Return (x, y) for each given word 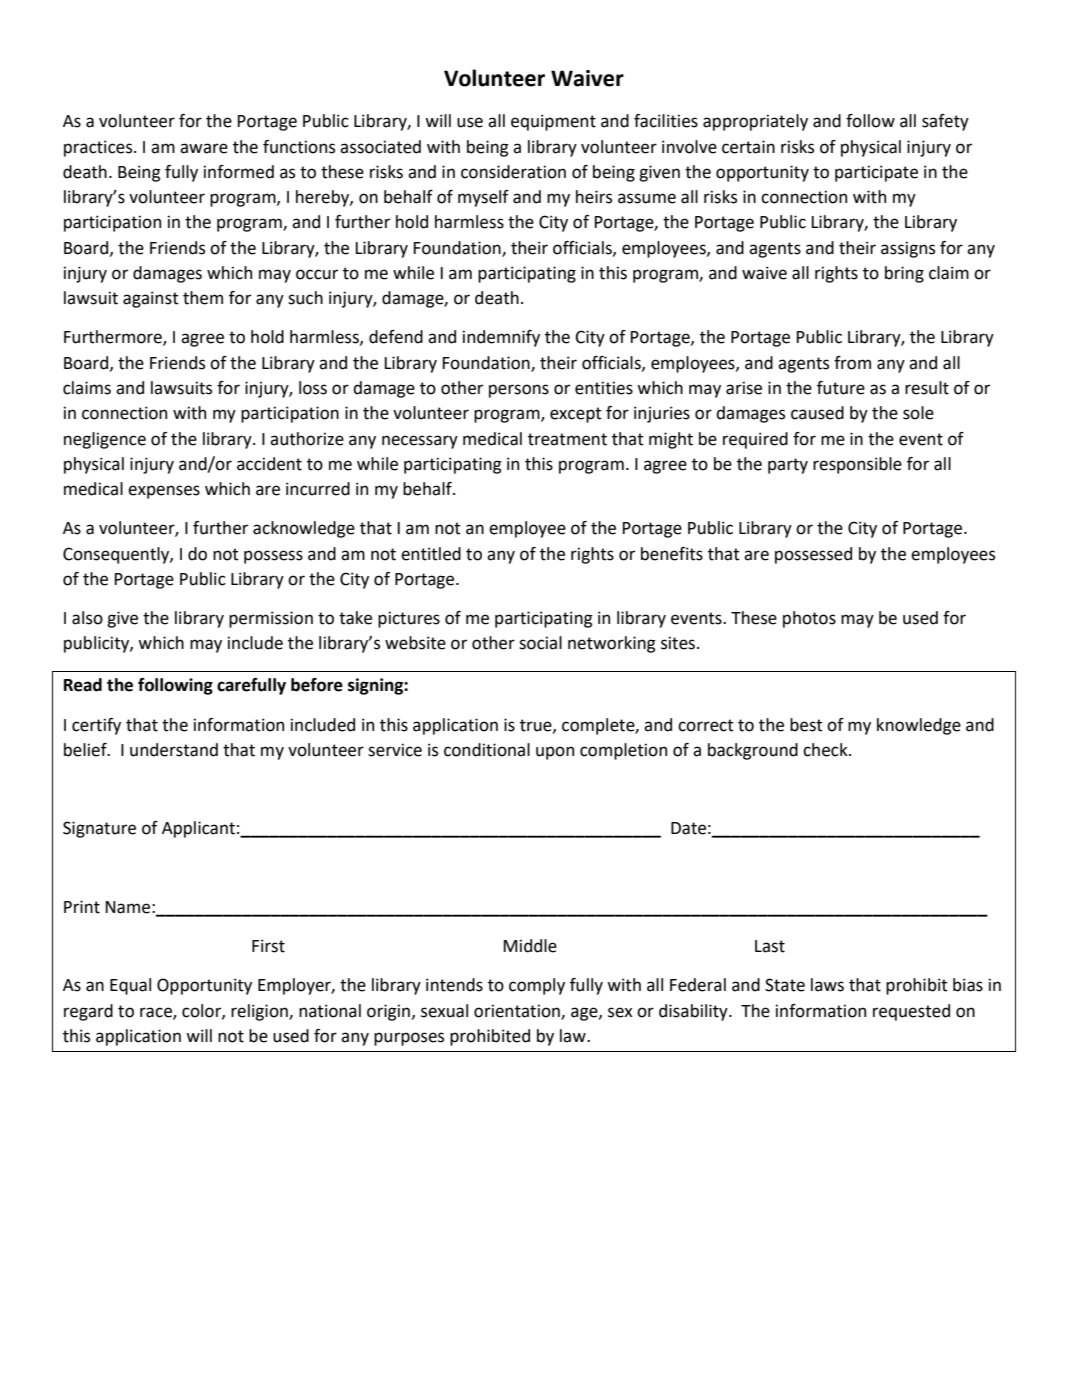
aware (204, 148)
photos (809, 619)
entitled (431, 554)
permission (271, 619)
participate (876, 173)
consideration (513, 172)
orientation (518, 1011)
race (157, 1013)
